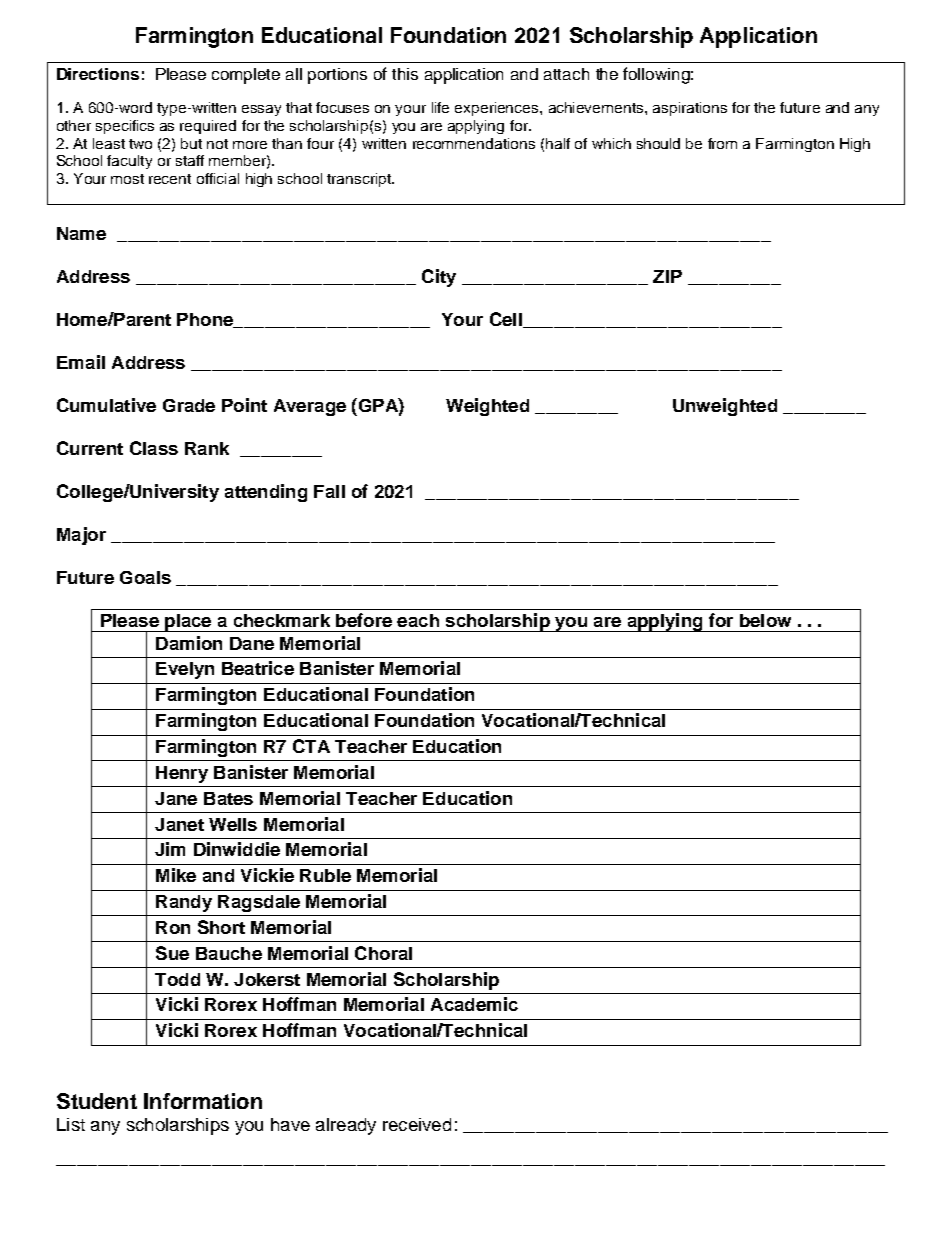  What do you see at coordinates (405, 74) in the screenshot?
I see `this` at bounding box center [405, 74].
